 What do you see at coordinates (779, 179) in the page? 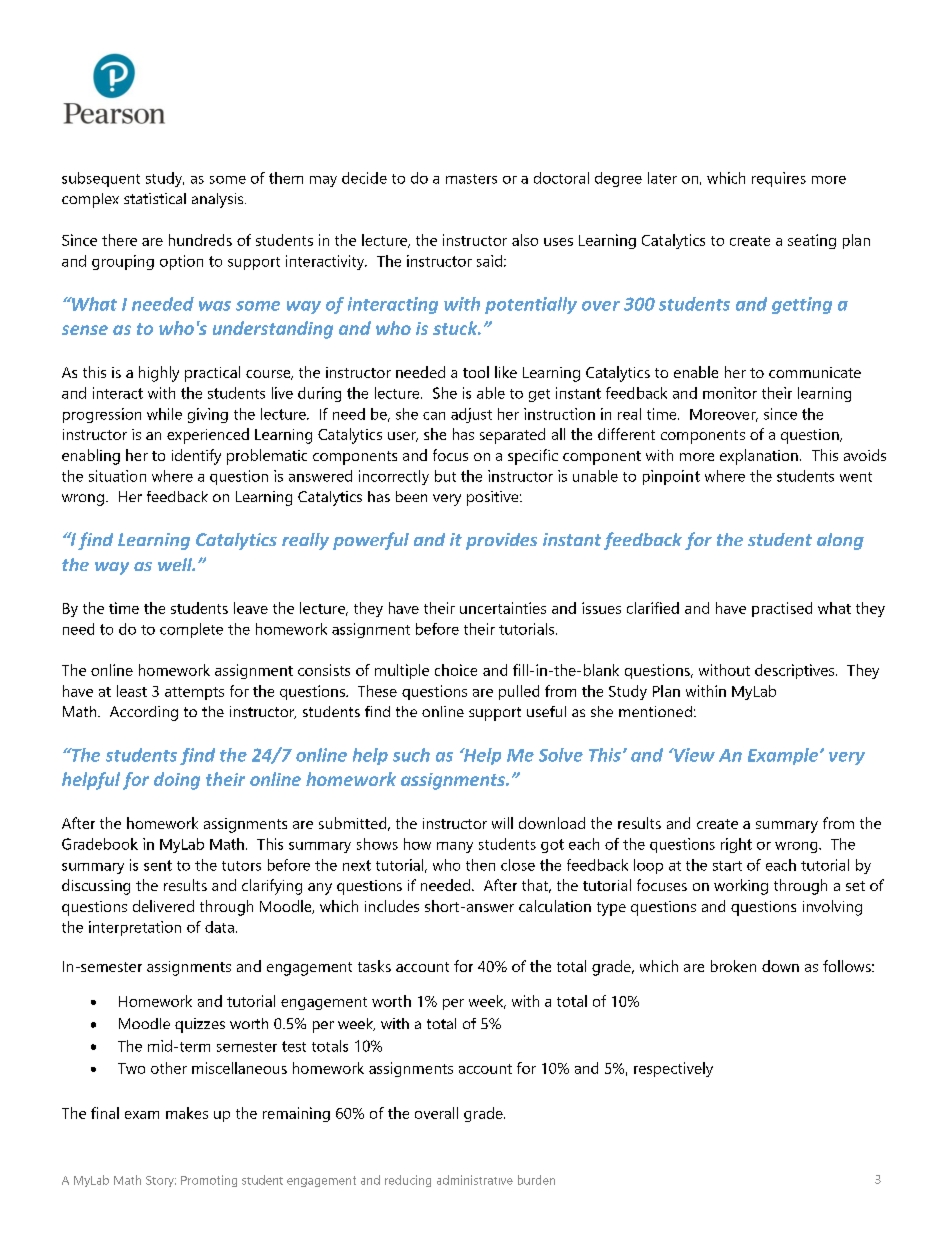
I see `requires` at bounding box center [779, 179].
